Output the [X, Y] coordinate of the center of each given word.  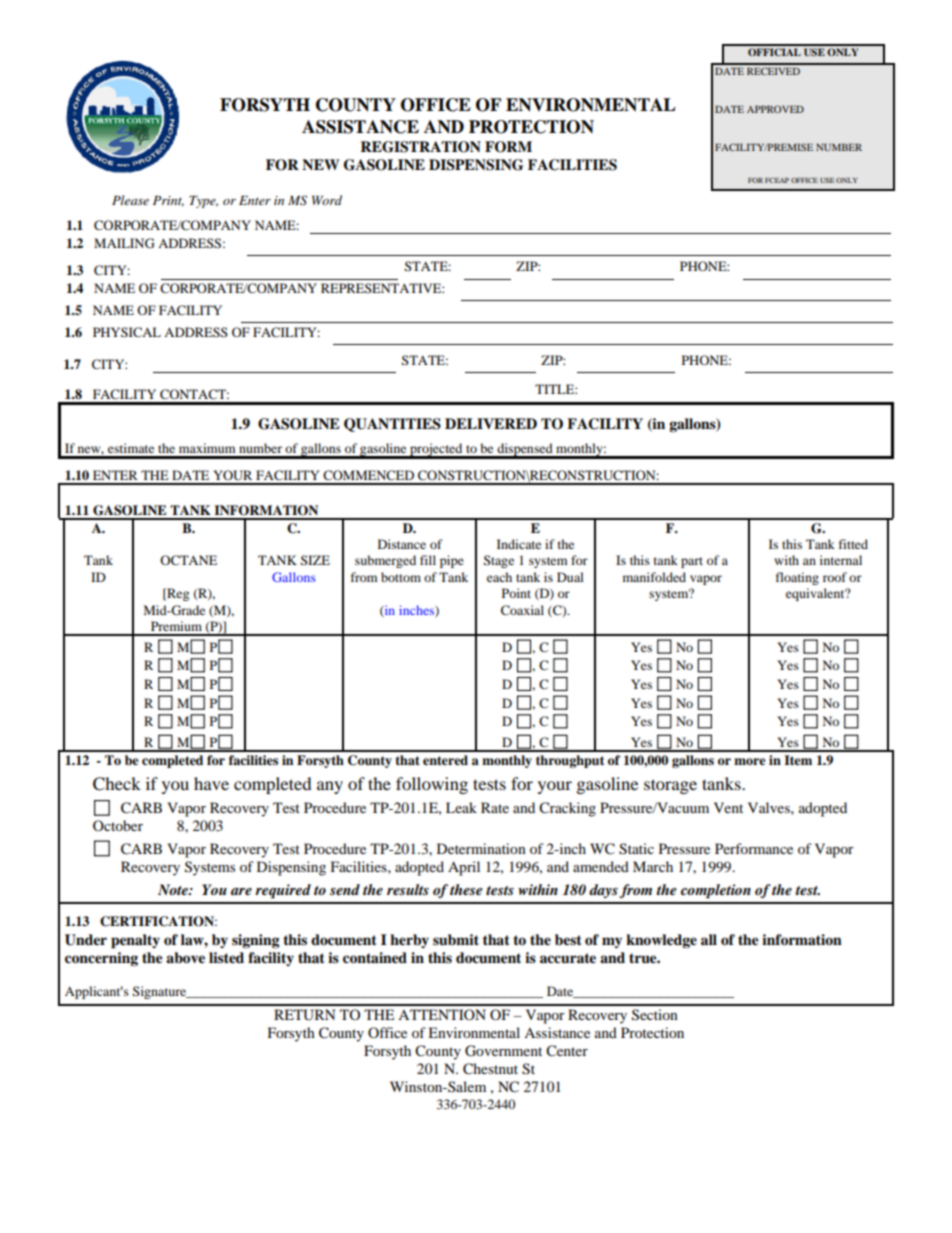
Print [168, 201]
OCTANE [188, 560]
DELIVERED [491, 423]
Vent [728, 807]
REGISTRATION [420, 147]
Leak [461, 807]
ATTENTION [442, 1014]
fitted [853, 544]
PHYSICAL [127, 332]
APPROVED [775, 109]
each [499, 577]
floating [797, 578]
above [185, 958]
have [211, 783]
